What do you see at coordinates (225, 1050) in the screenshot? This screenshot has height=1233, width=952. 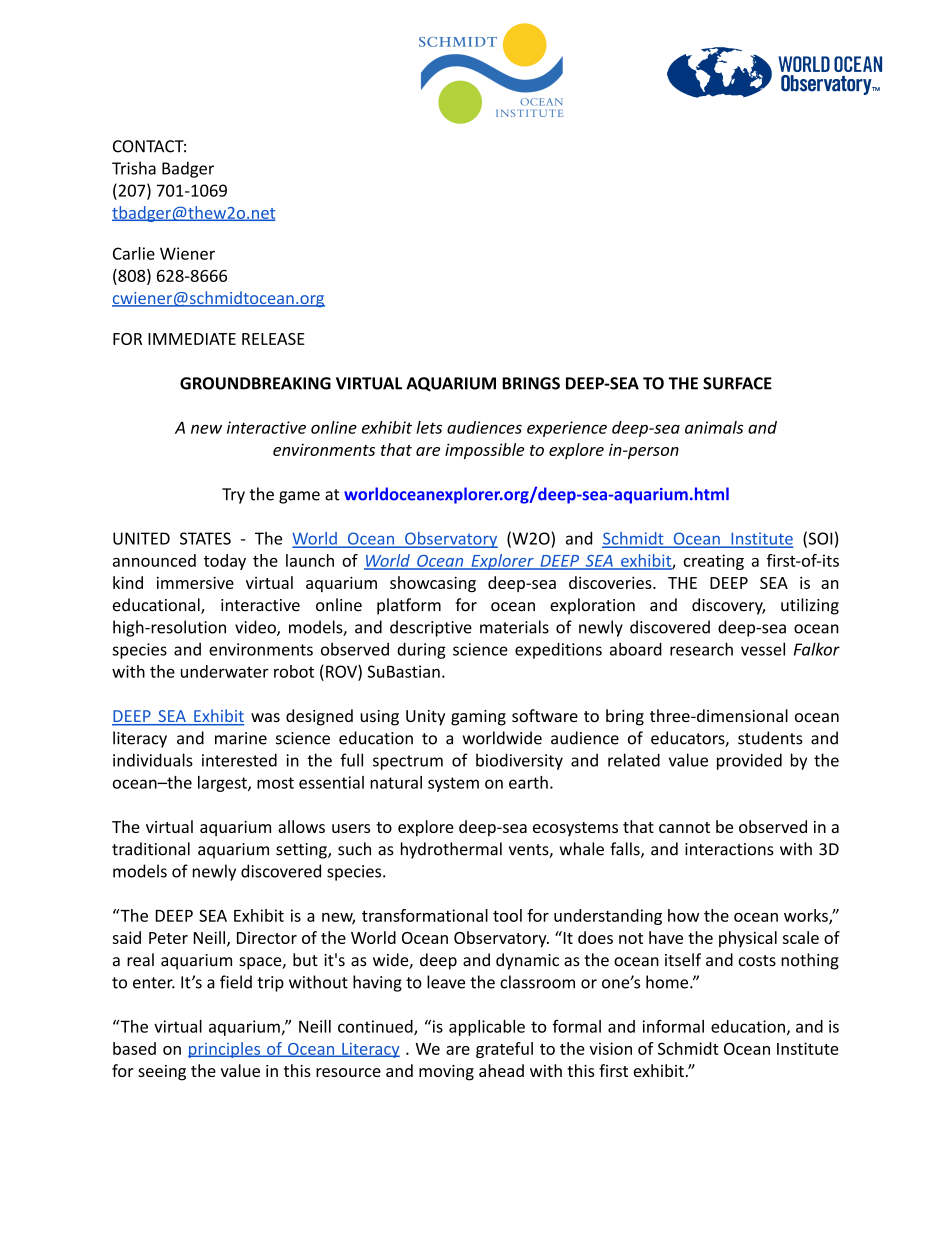 I see `principles` at bounding box center [225, 1050].
